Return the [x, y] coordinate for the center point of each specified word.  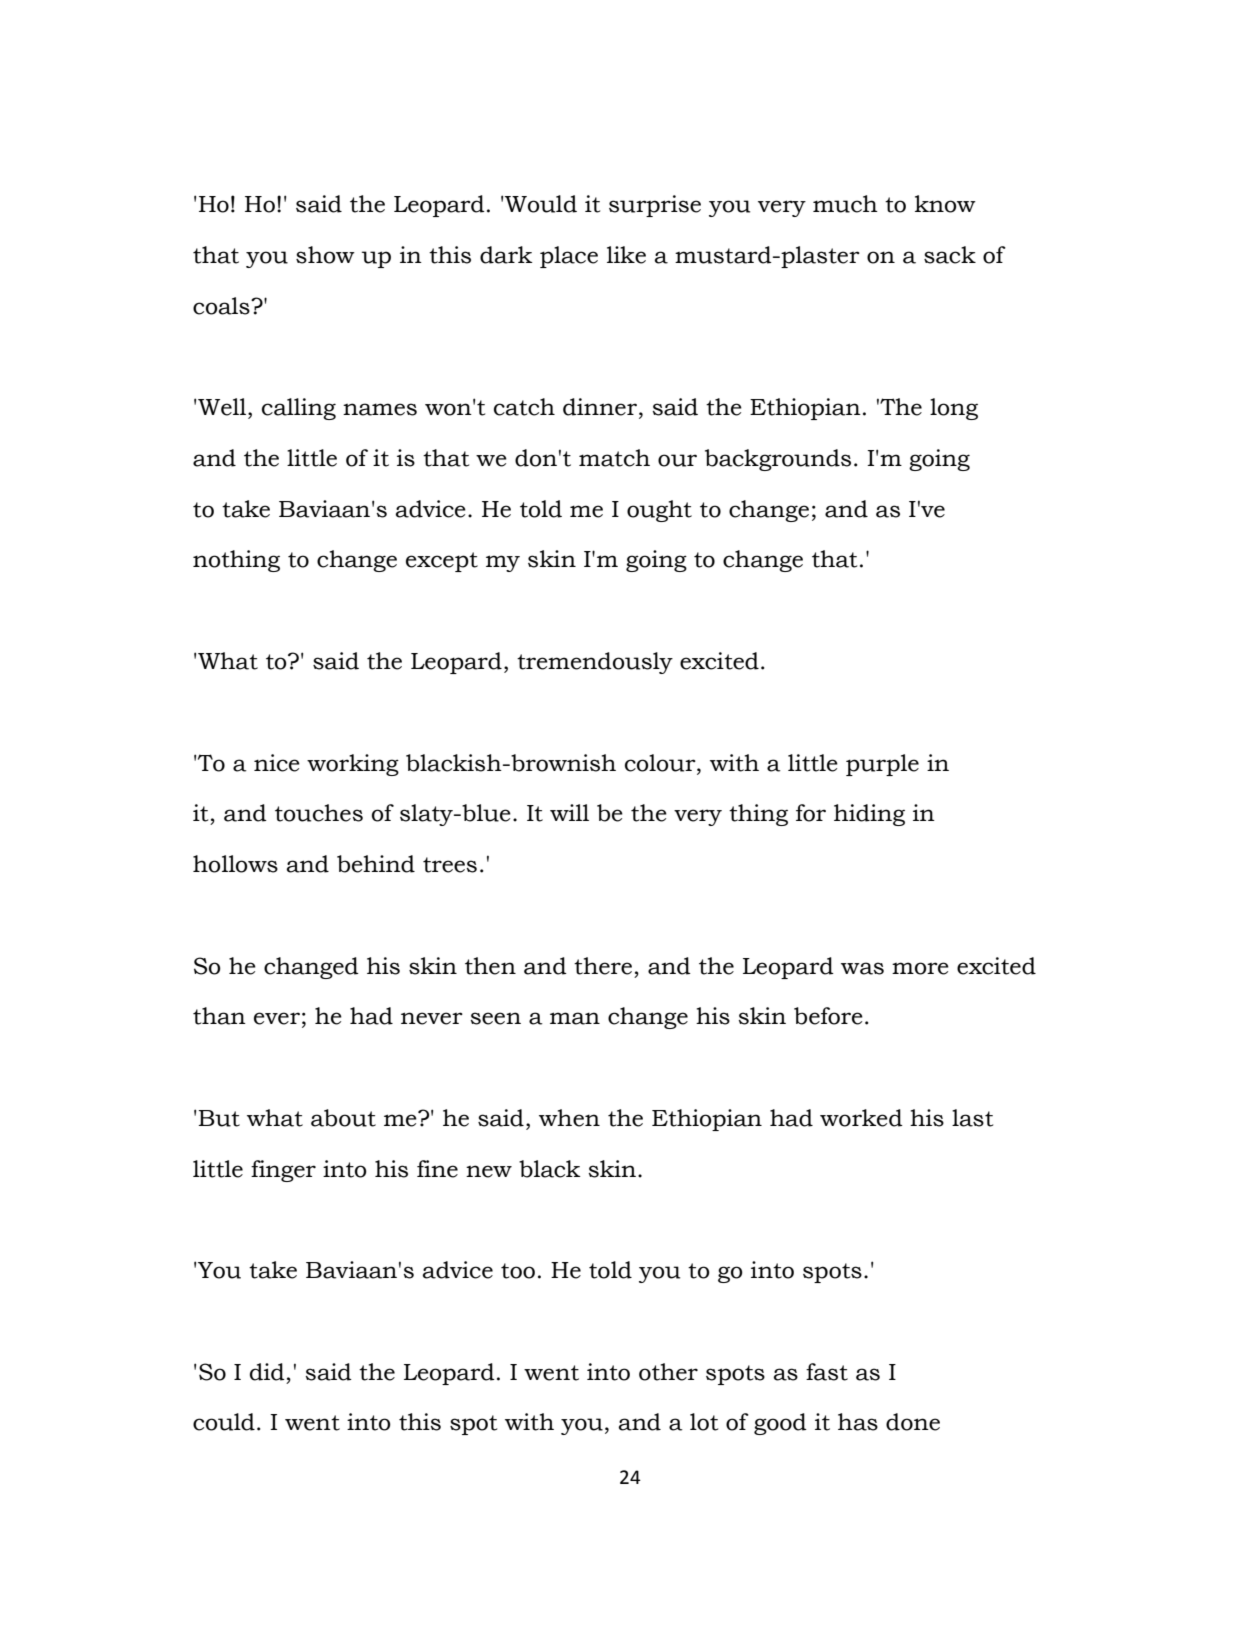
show [325, 255]
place [569, 257]
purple [882, 765]
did [267, 1372]
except [442, 562]
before [828, 1016]
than [219, 1016]
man [575, 1018]
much [845, 204]
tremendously [595, 663]
